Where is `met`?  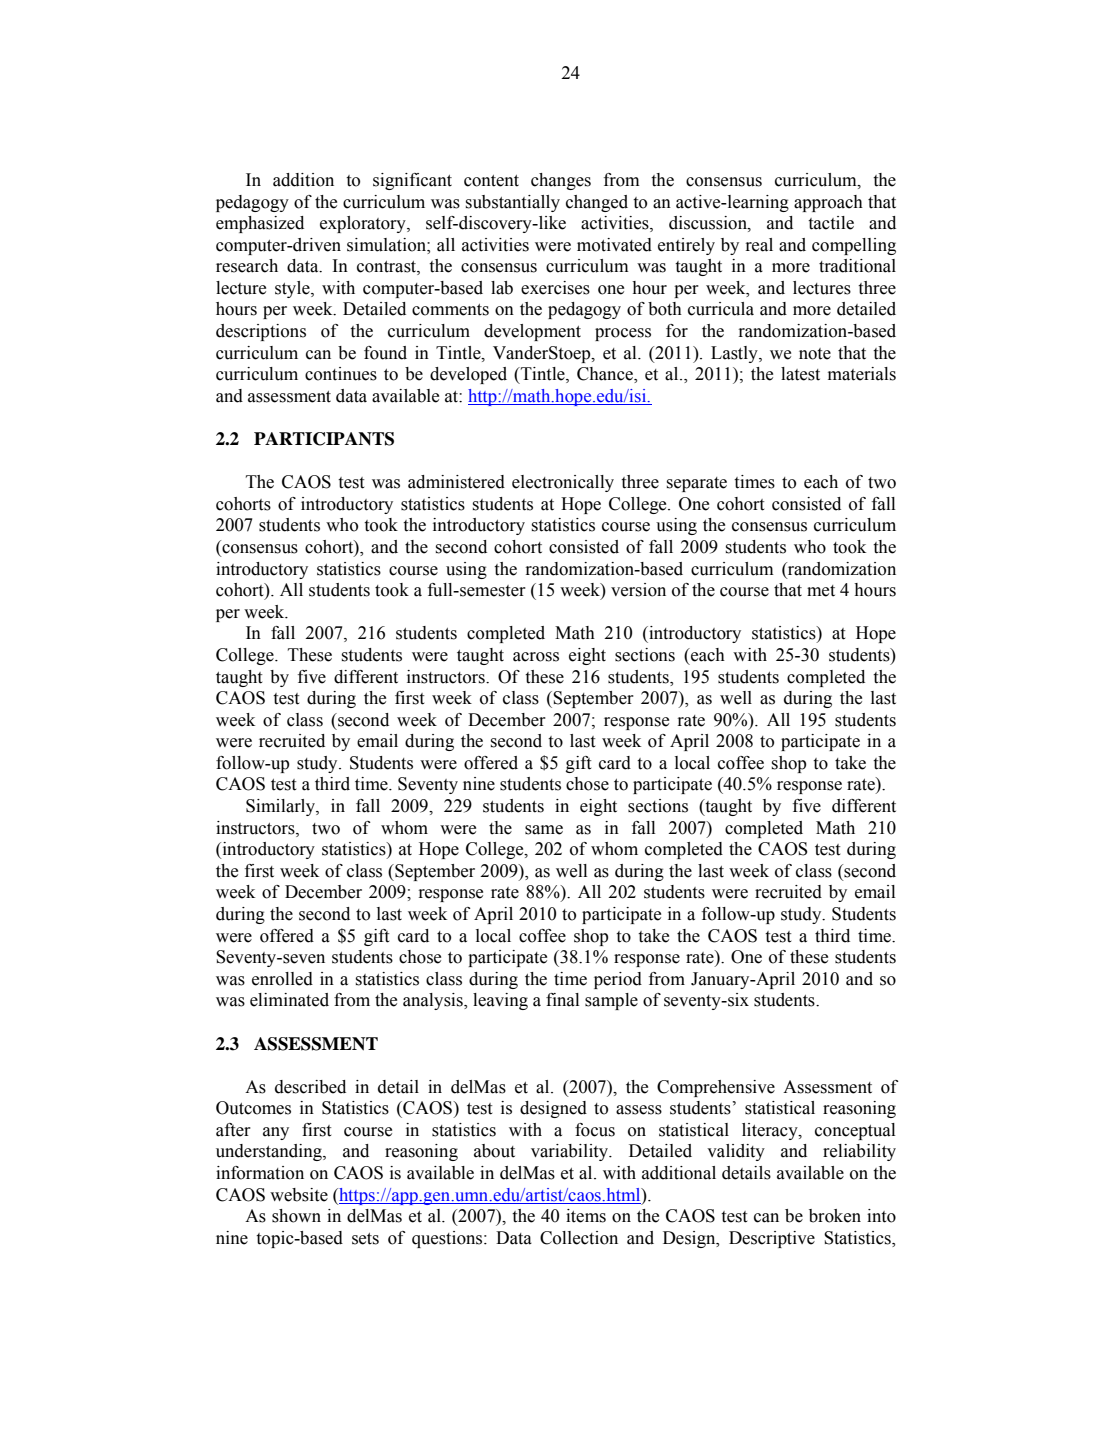 met is located at coordinates (821, 591).
